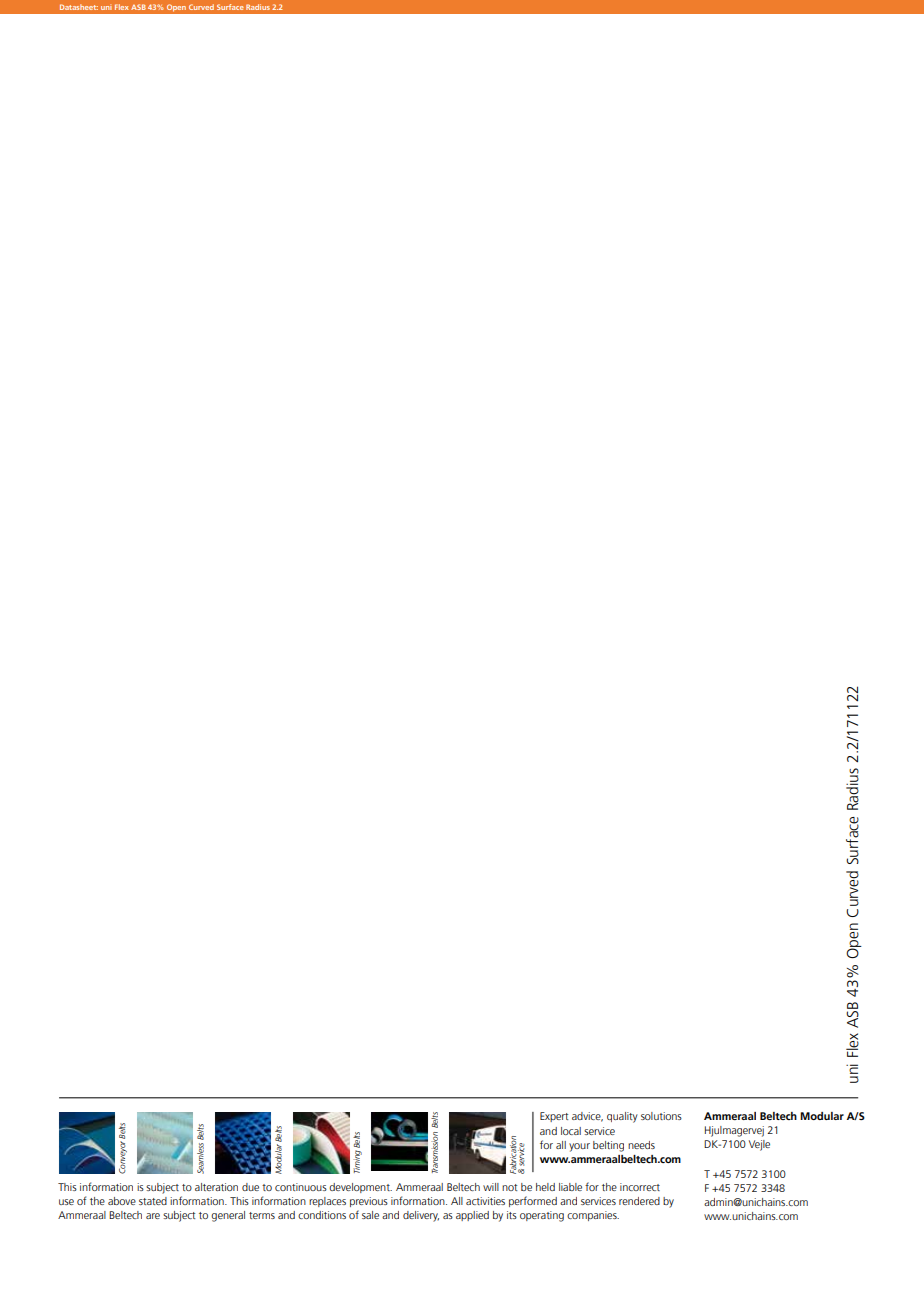 The image size is (924, 1308). Describe the element at coordinates (153, 1201) in the document. I see `stated` at that location.
